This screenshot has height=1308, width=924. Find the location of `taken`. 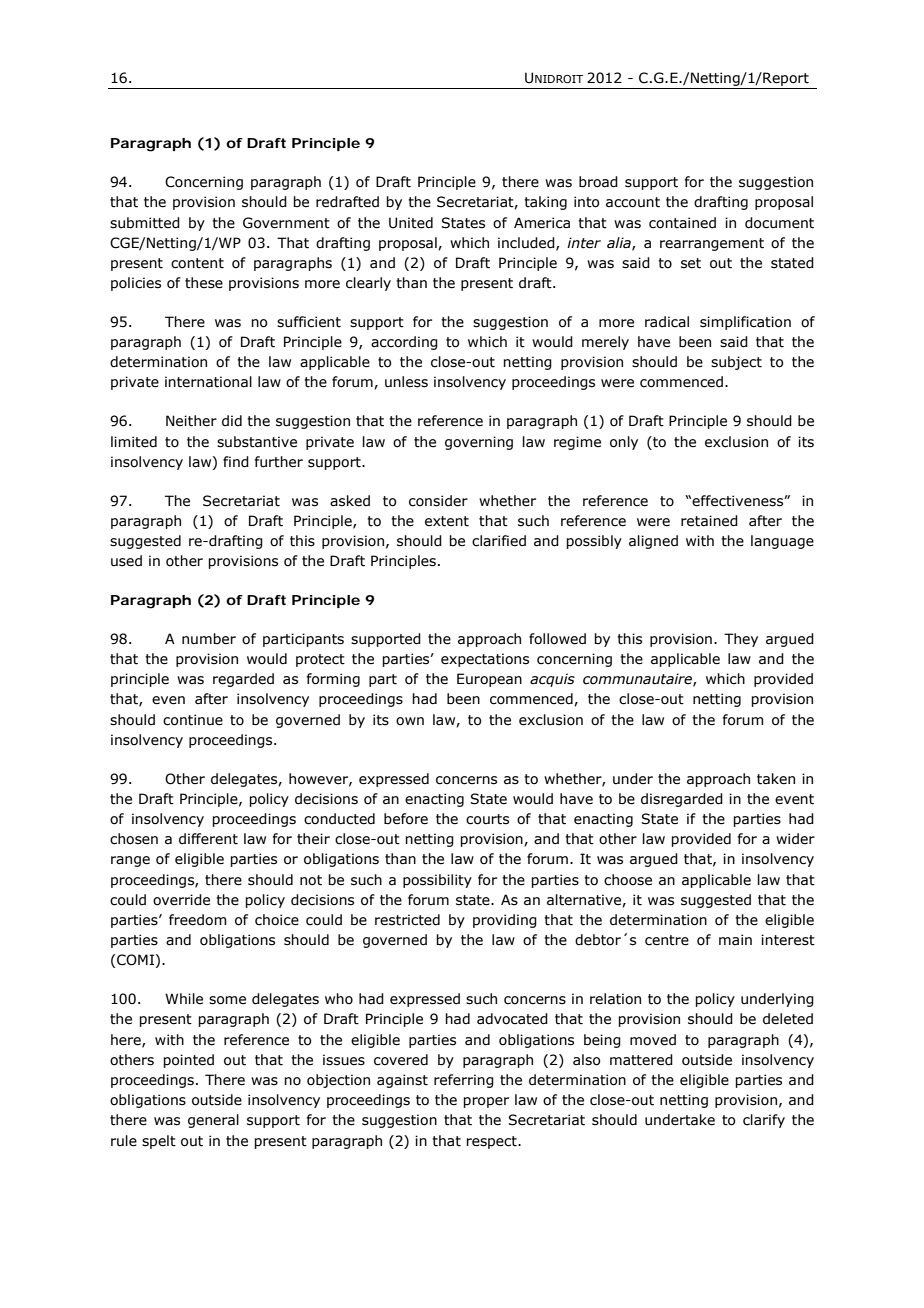

taken is located at coordinates (776, 779).
